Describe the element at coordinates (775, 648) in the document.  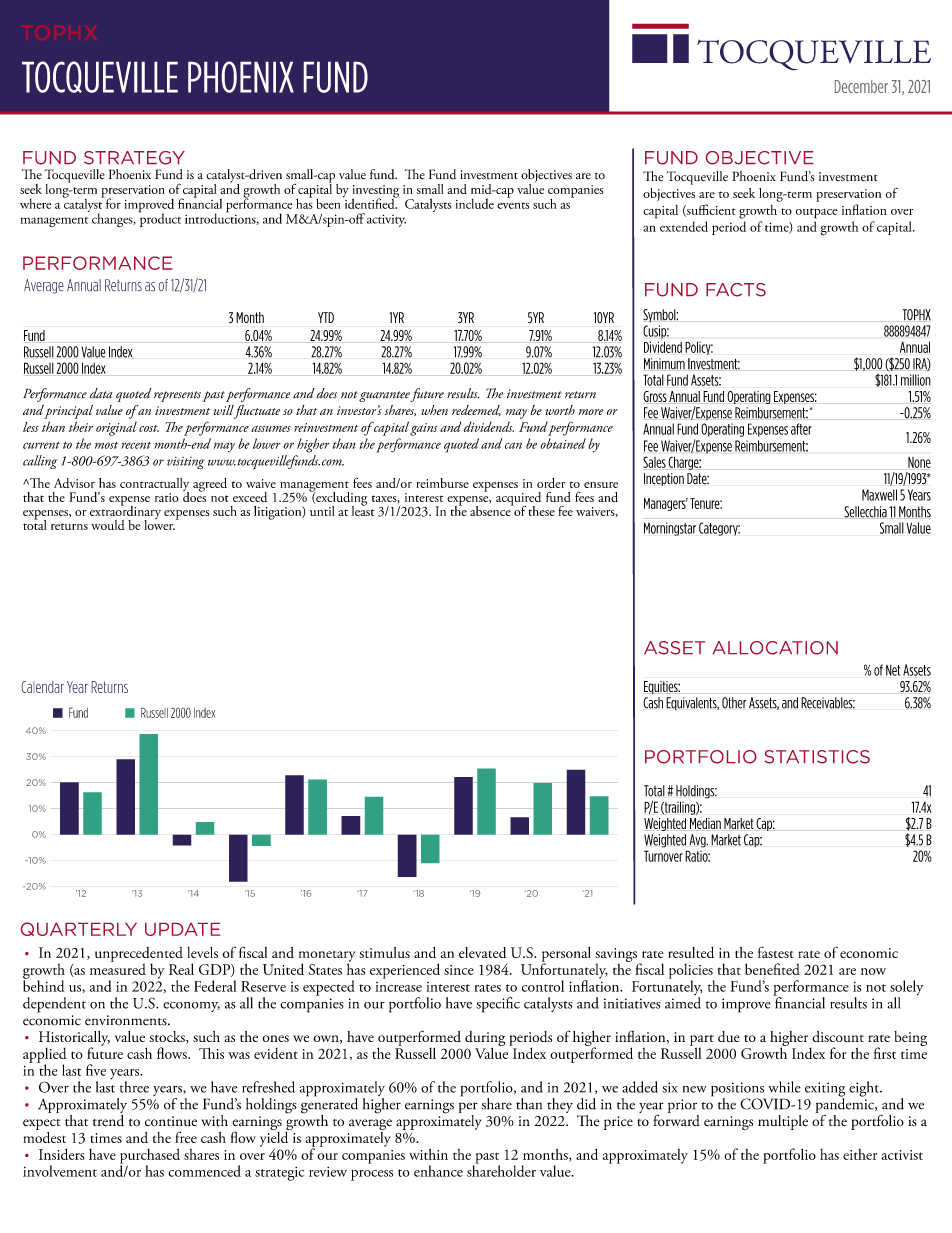
I see `ALLOCATION` at that location.
